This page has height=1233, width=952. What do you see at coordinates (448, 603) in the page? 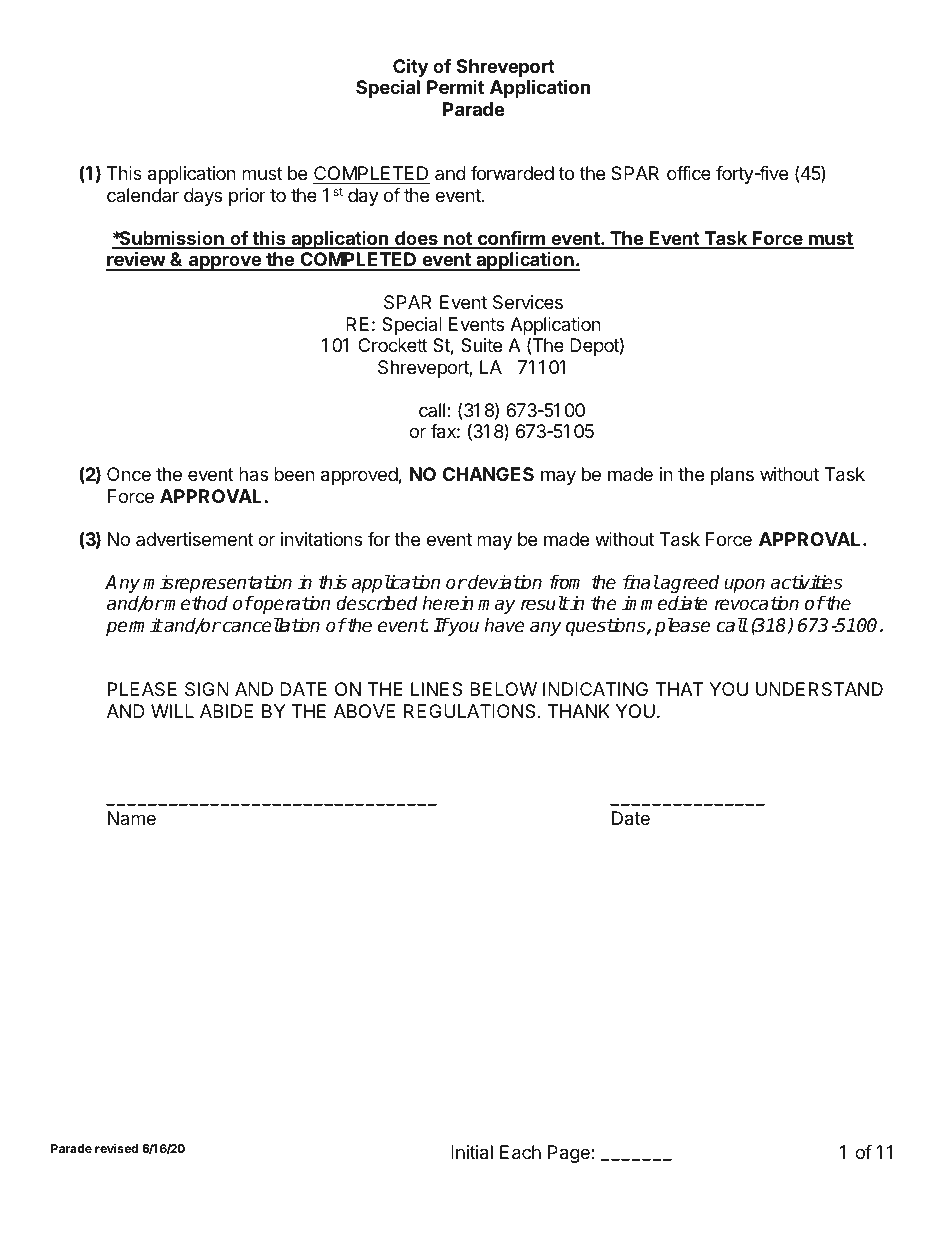
I see `herein` at bounding box center [448, 603].
